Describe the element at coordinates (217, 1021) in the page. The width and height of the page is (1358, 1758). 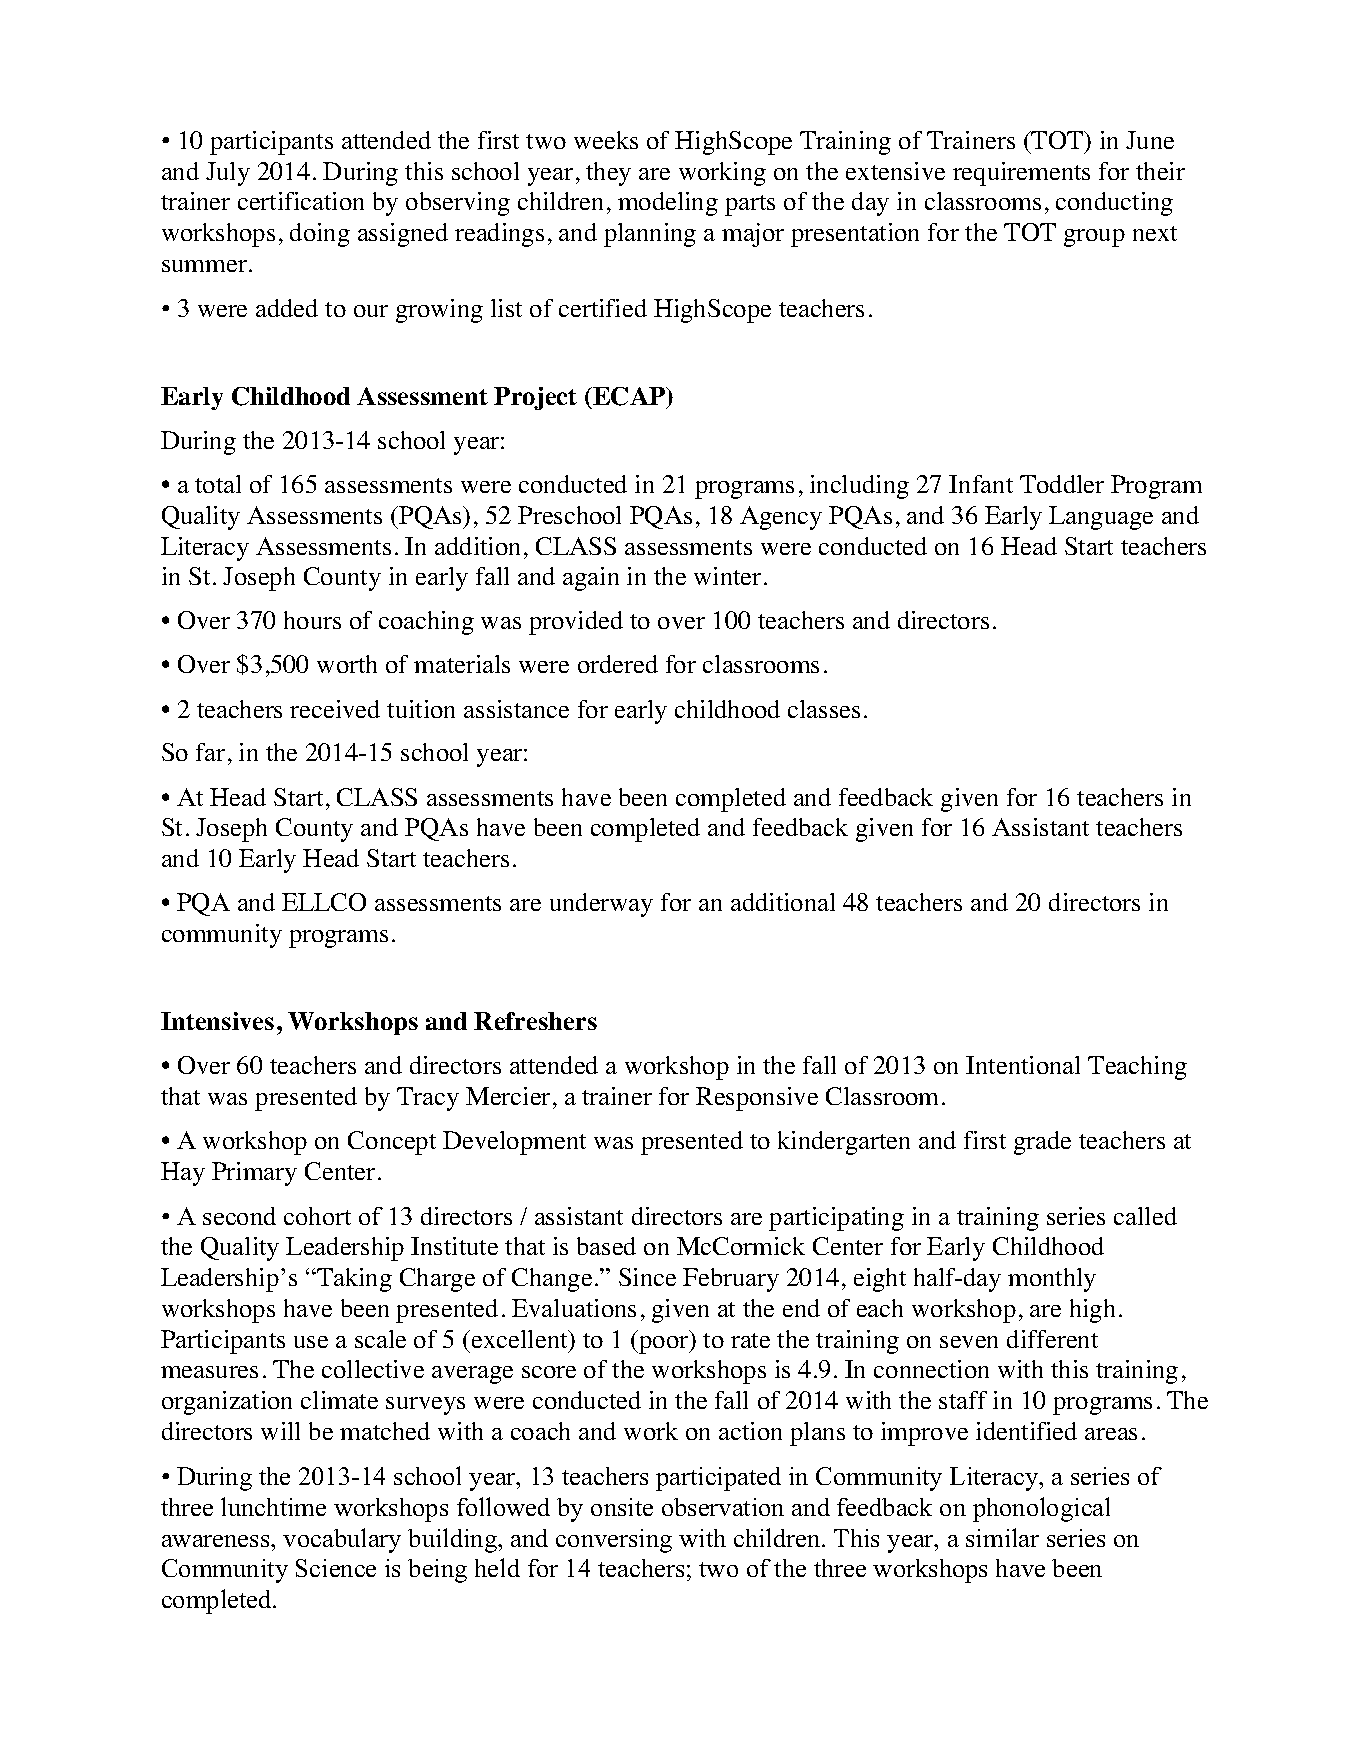
I see `Intensives` at that location.
